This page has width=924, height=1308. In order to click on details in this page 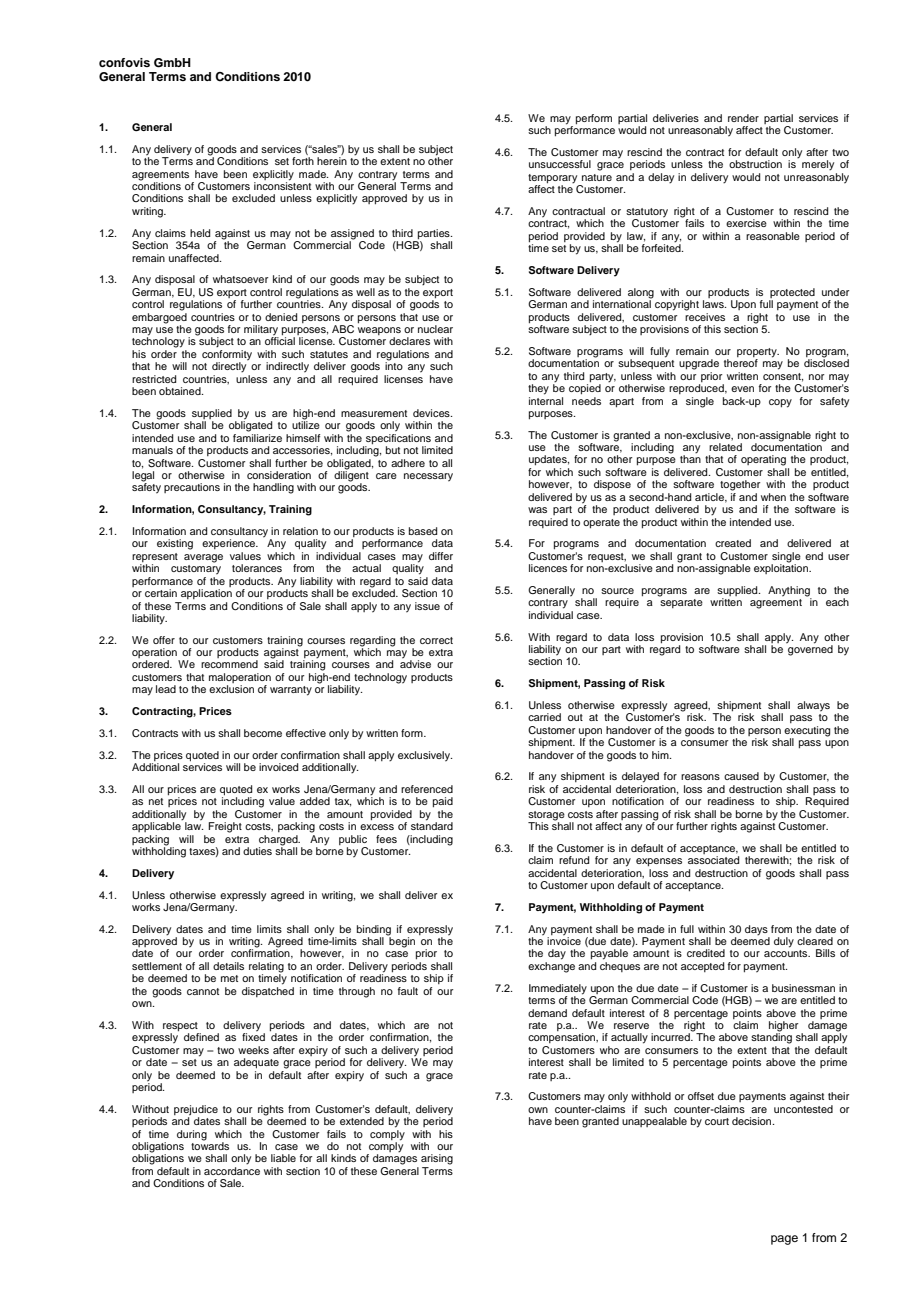, I will do `click(228, 966)`.
